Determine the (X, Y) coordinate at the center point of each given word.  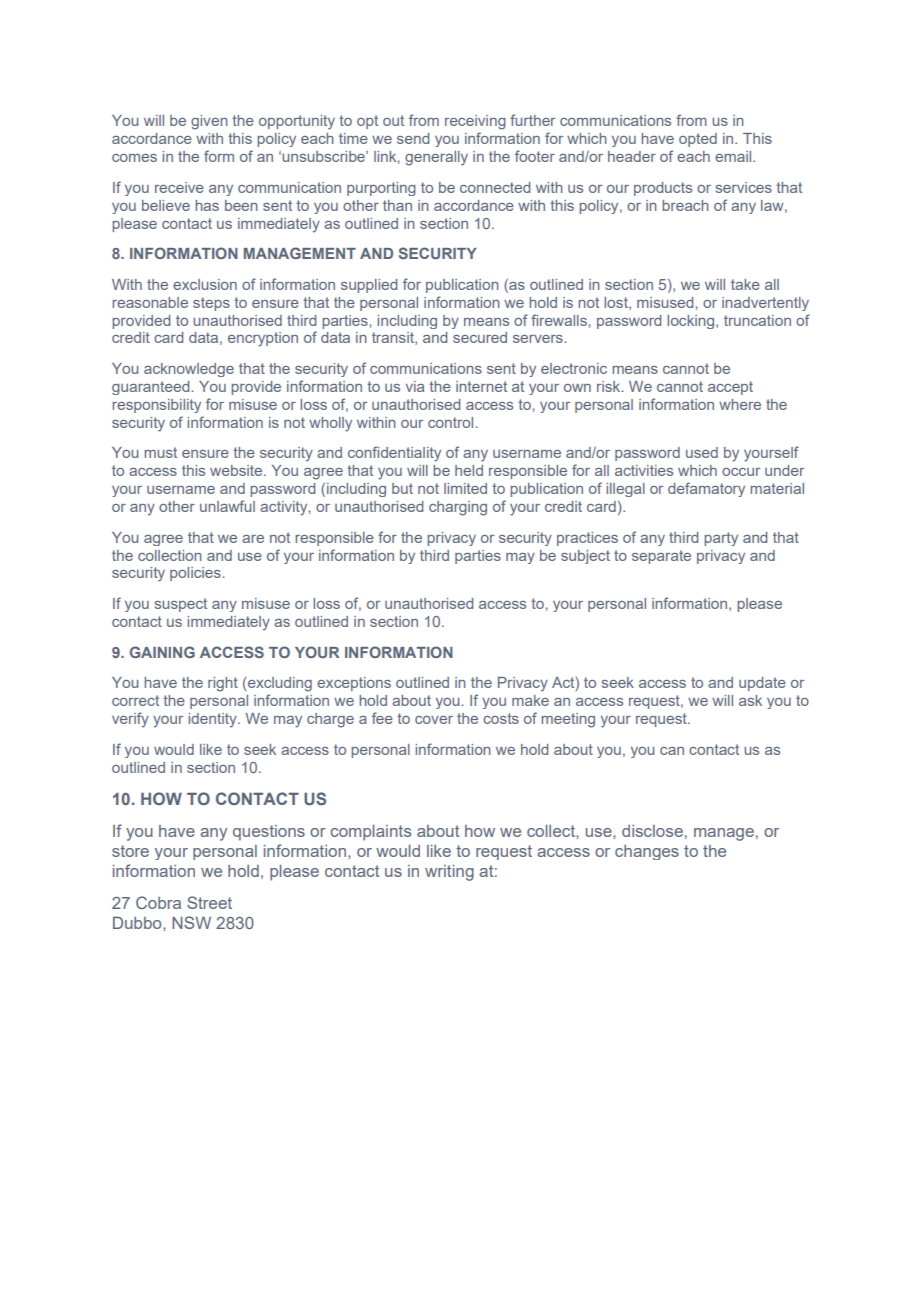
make (530, 700)
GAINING (162, 652)
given (209, 122)
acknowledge (189, 370)
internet (481, 386)
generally (436, 158)
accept (730, 388)
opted (698, 140)
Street (209, 902)
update (762, 684)
